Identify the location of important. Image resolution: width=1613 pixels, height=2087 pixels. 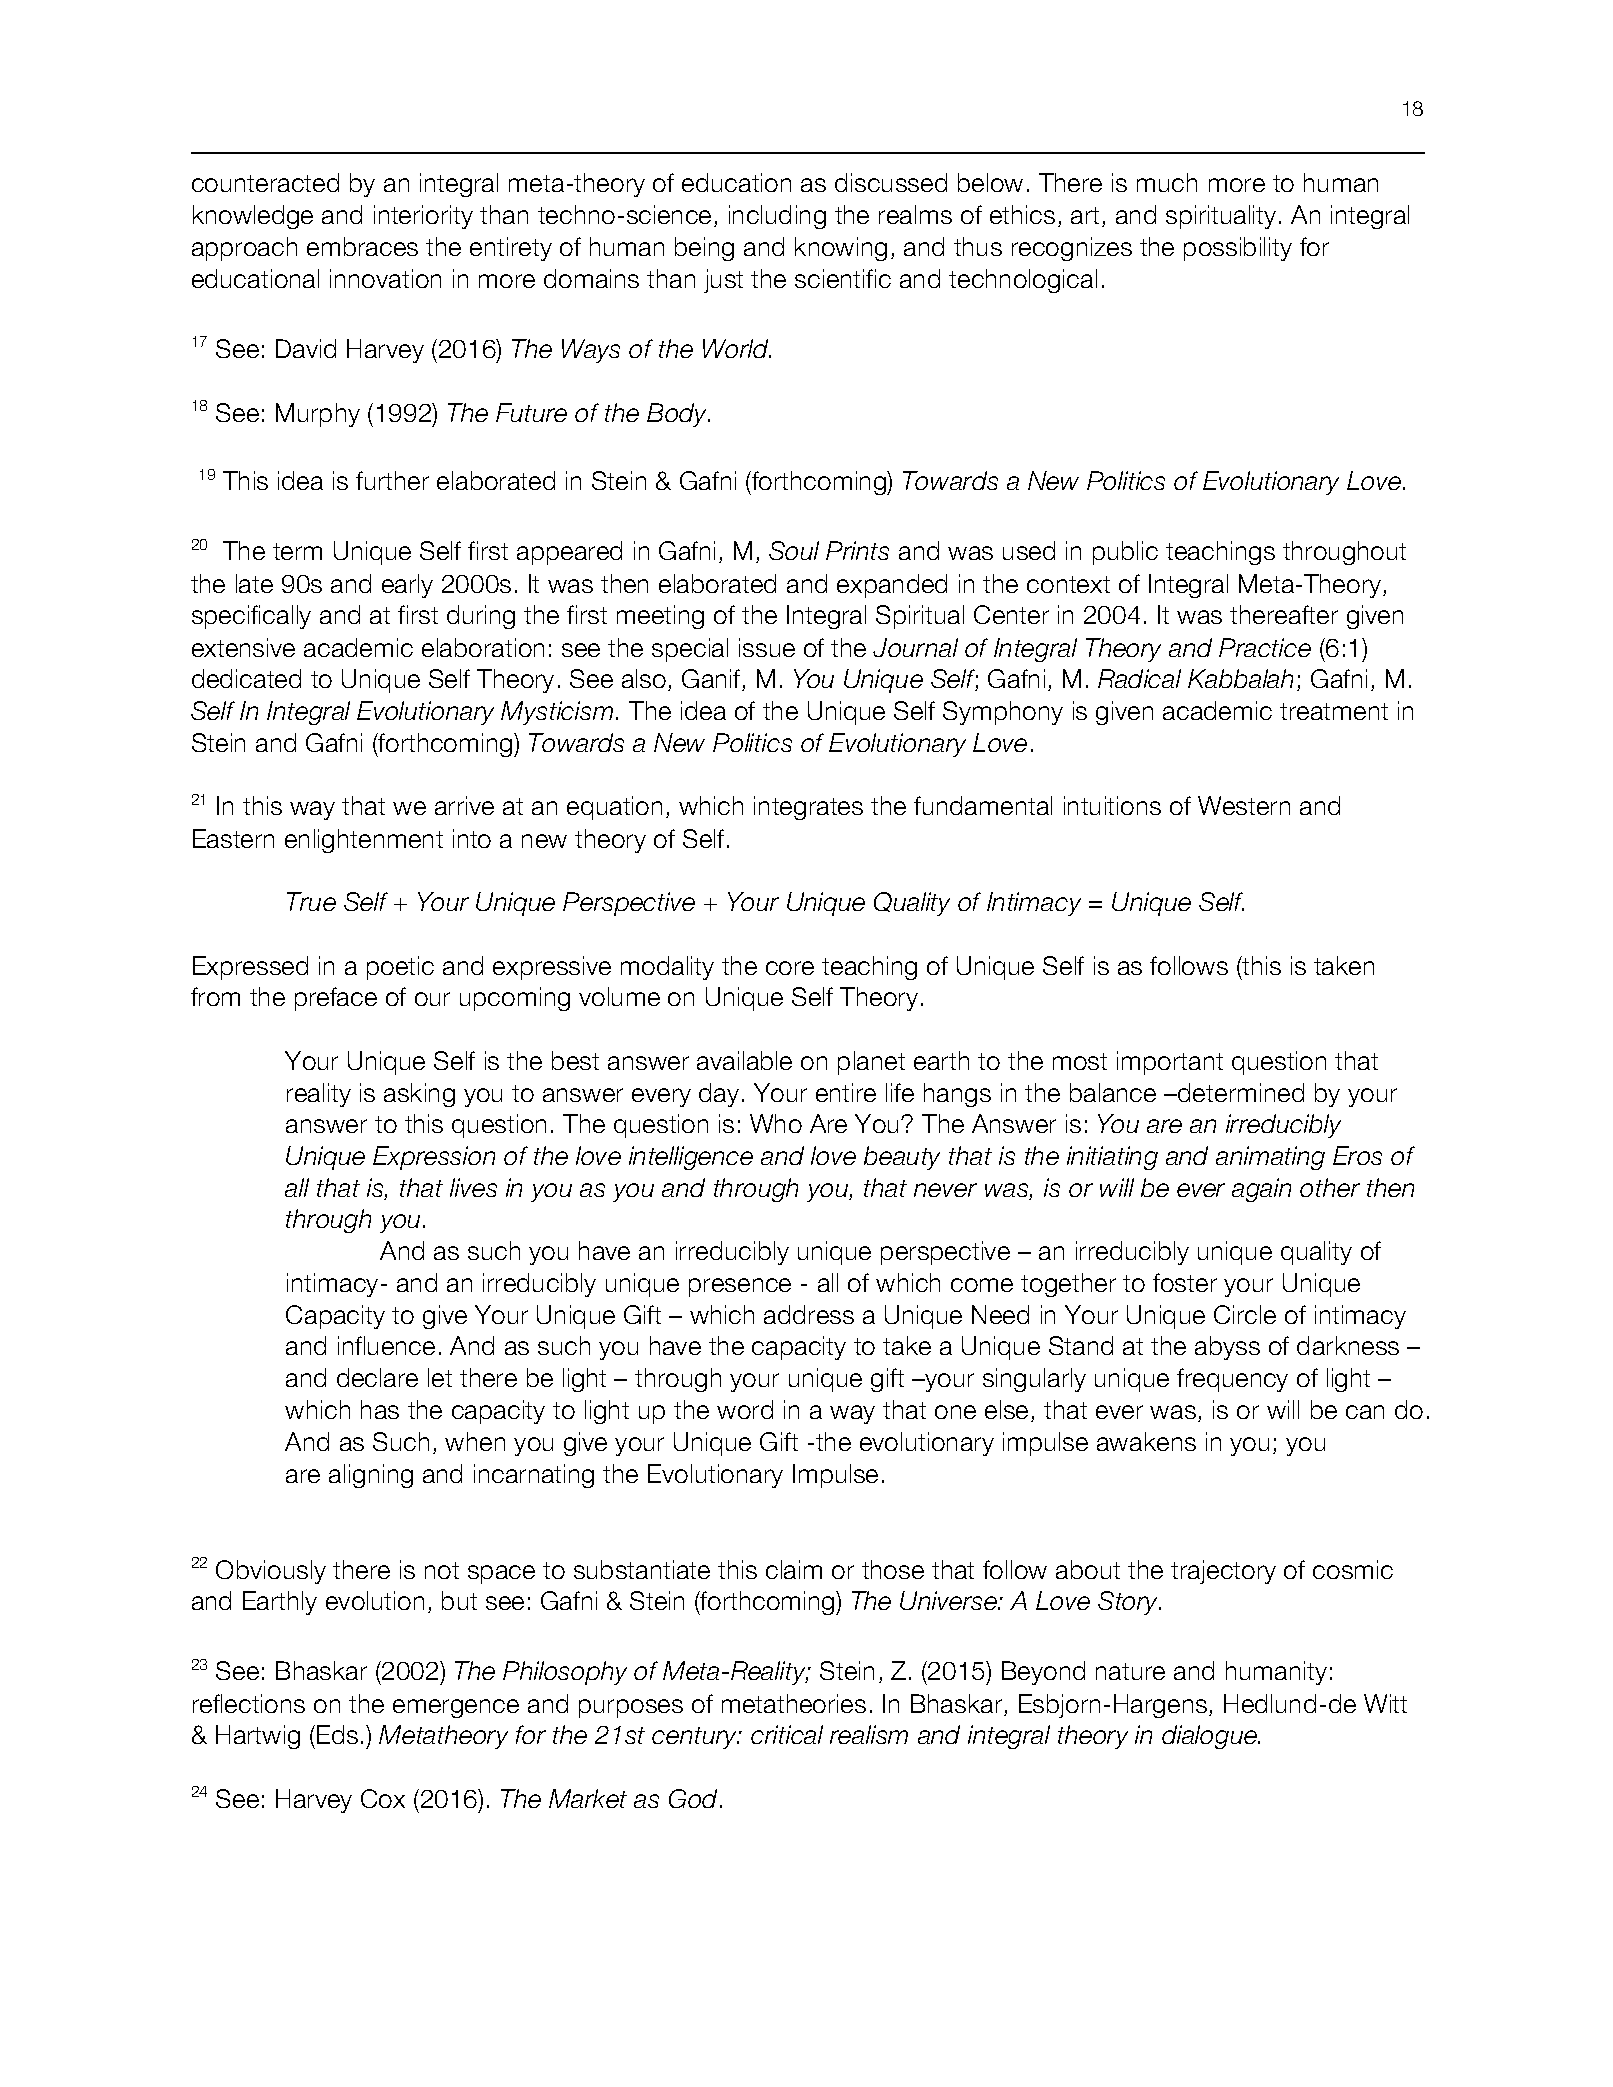
(1170, 1063).
